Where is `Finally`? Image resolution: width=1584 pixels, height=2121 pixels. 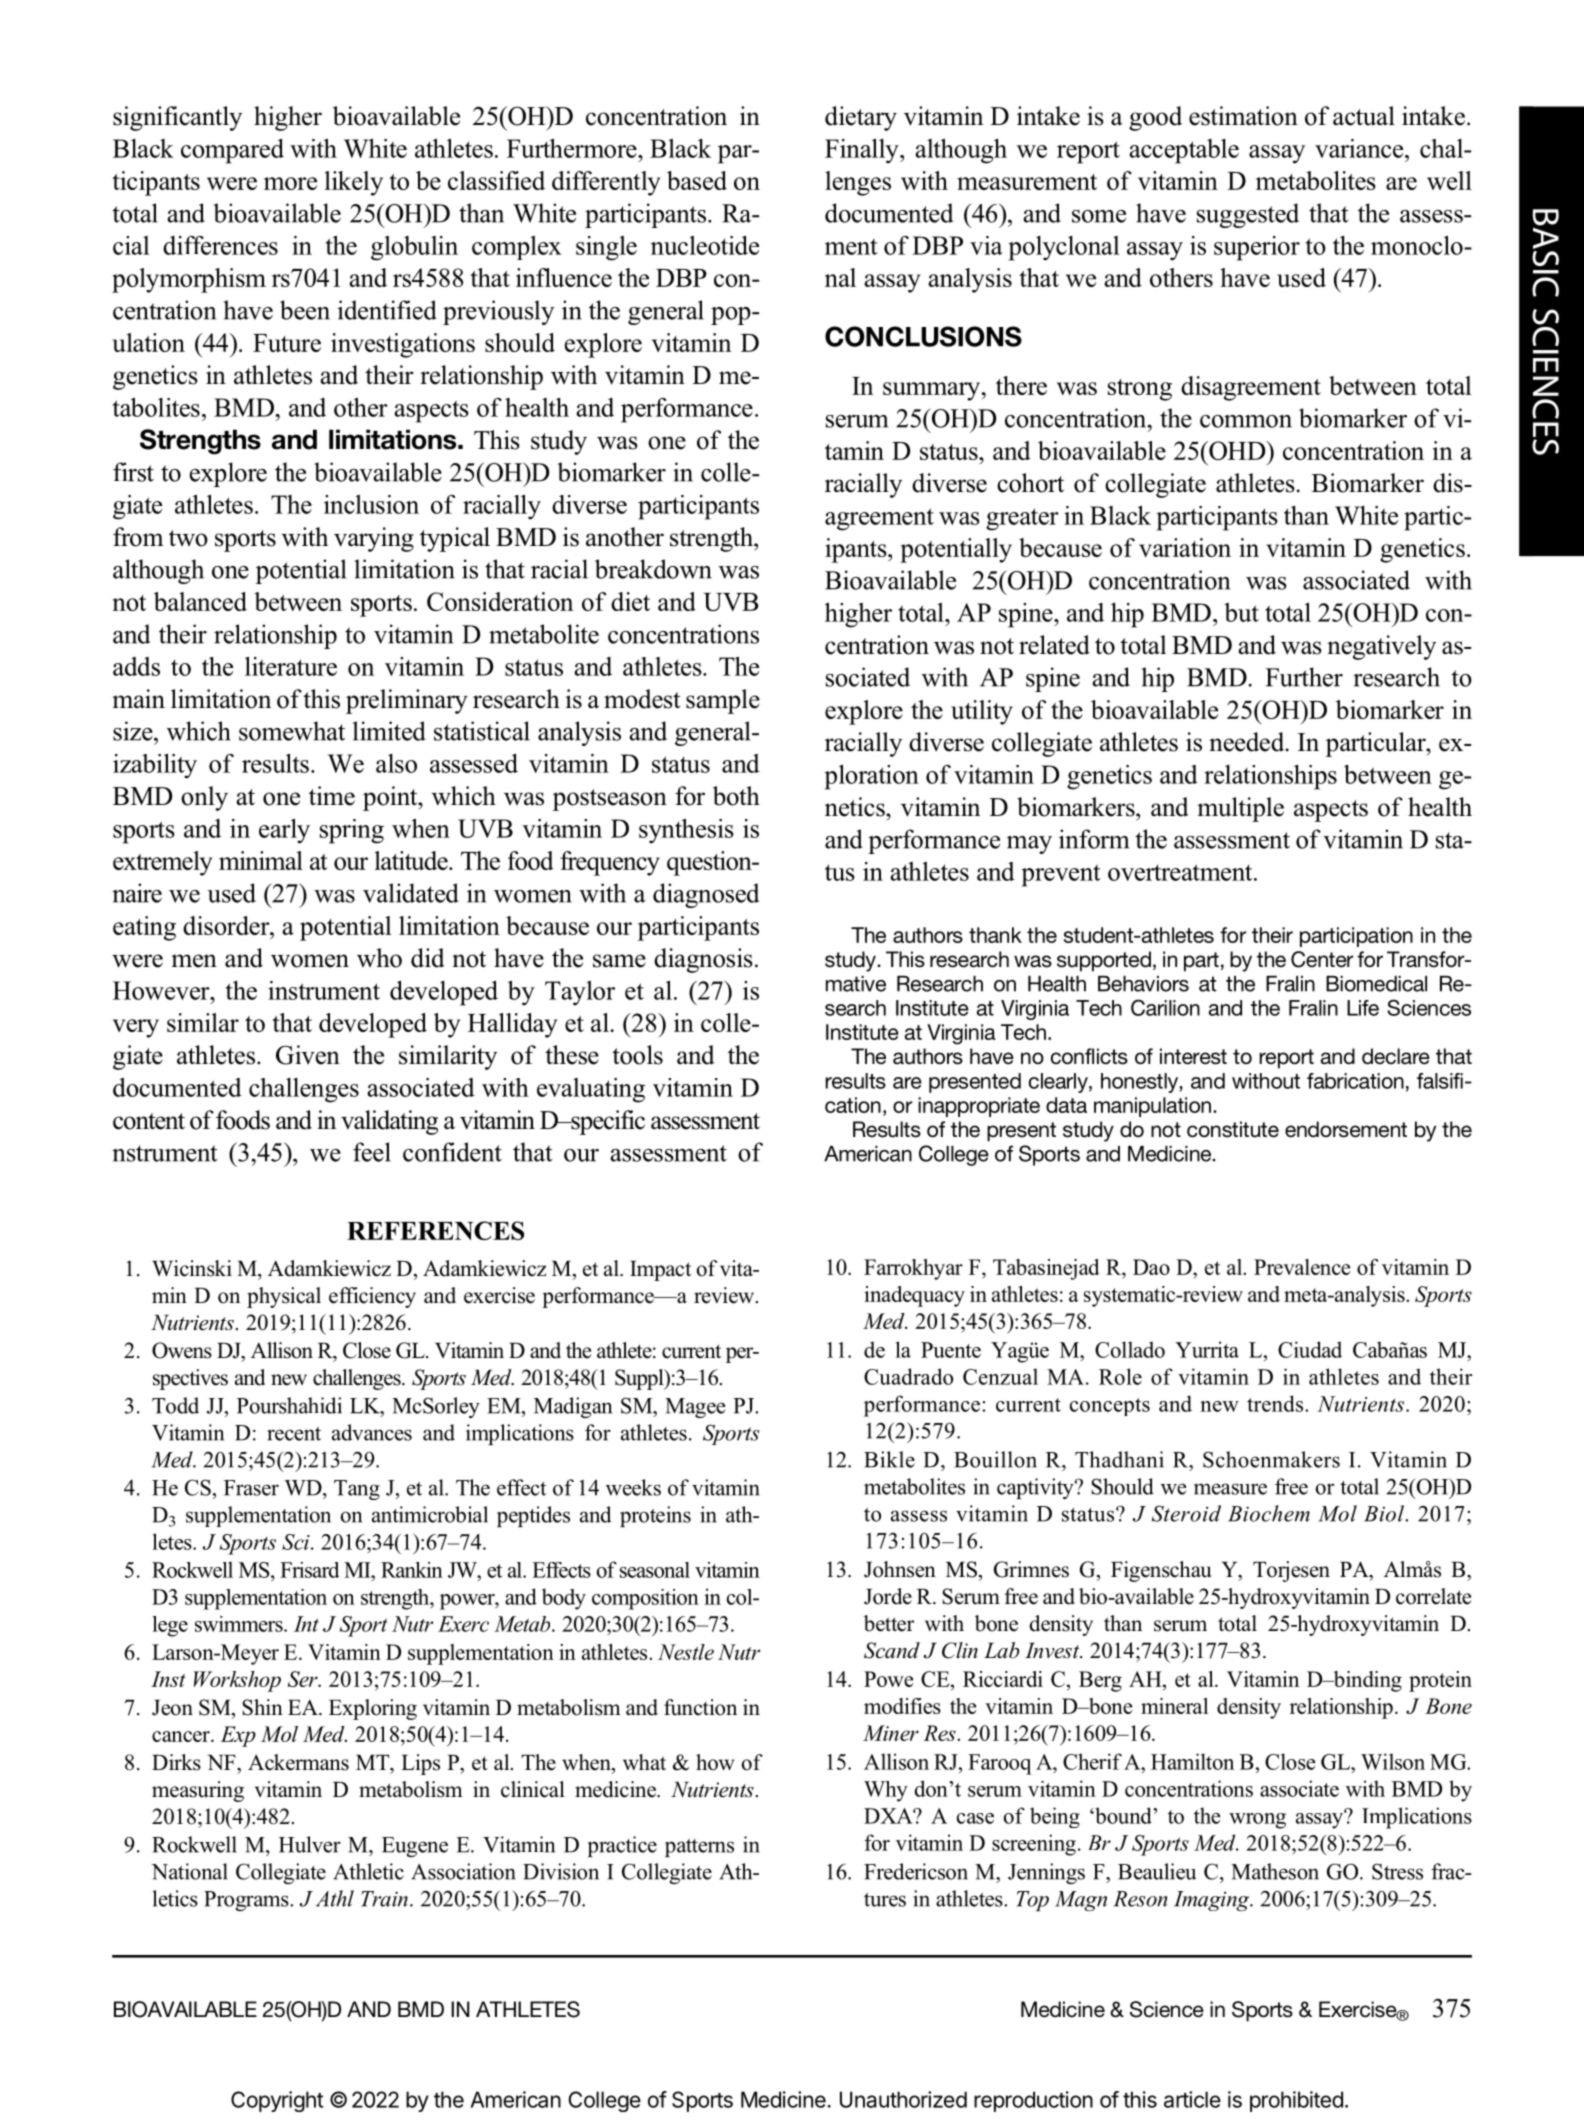 Finally is located at coordinates (863, 151).
